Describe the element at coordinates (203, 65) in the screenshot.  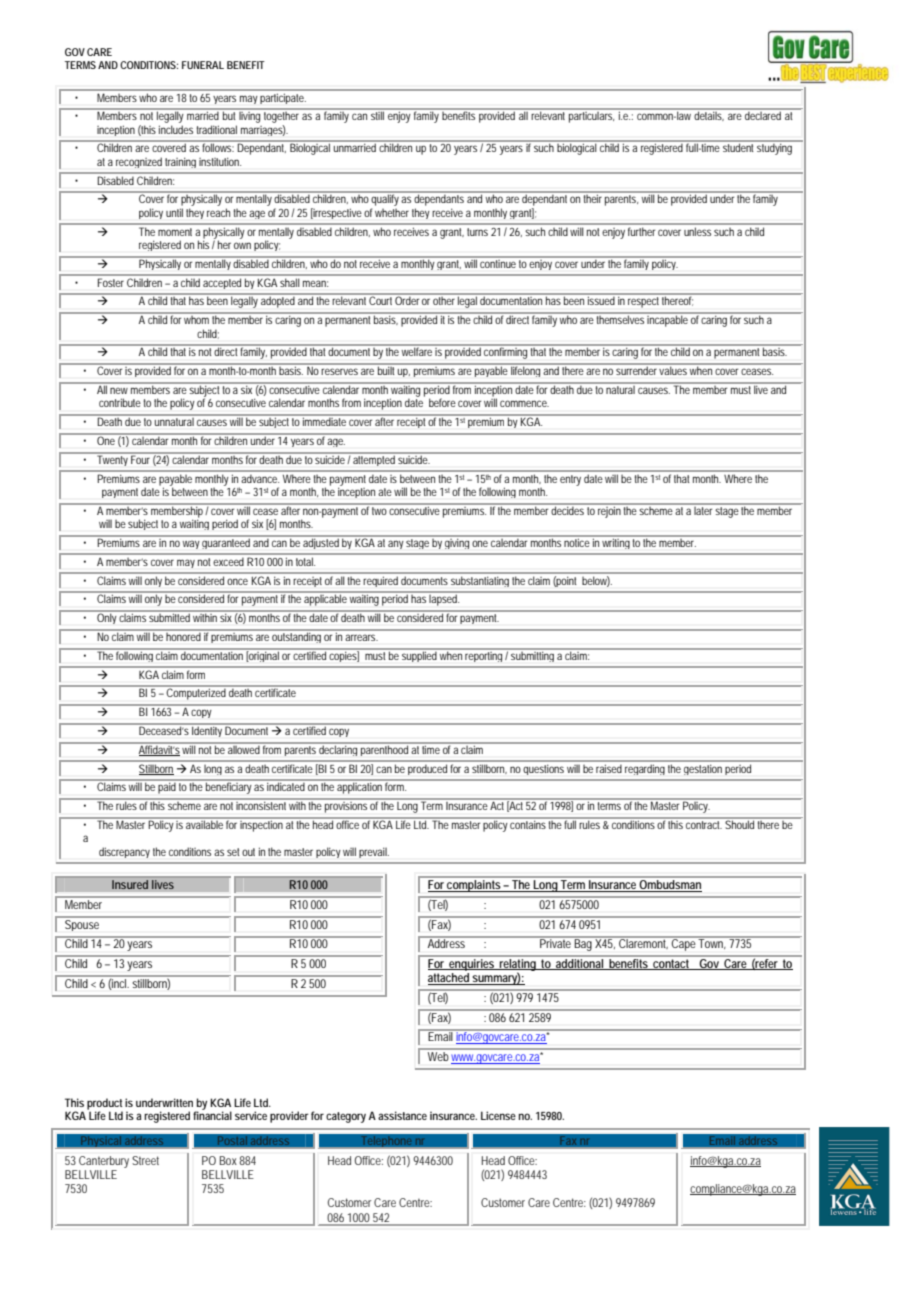
I see `FUNERAL` at that location.
